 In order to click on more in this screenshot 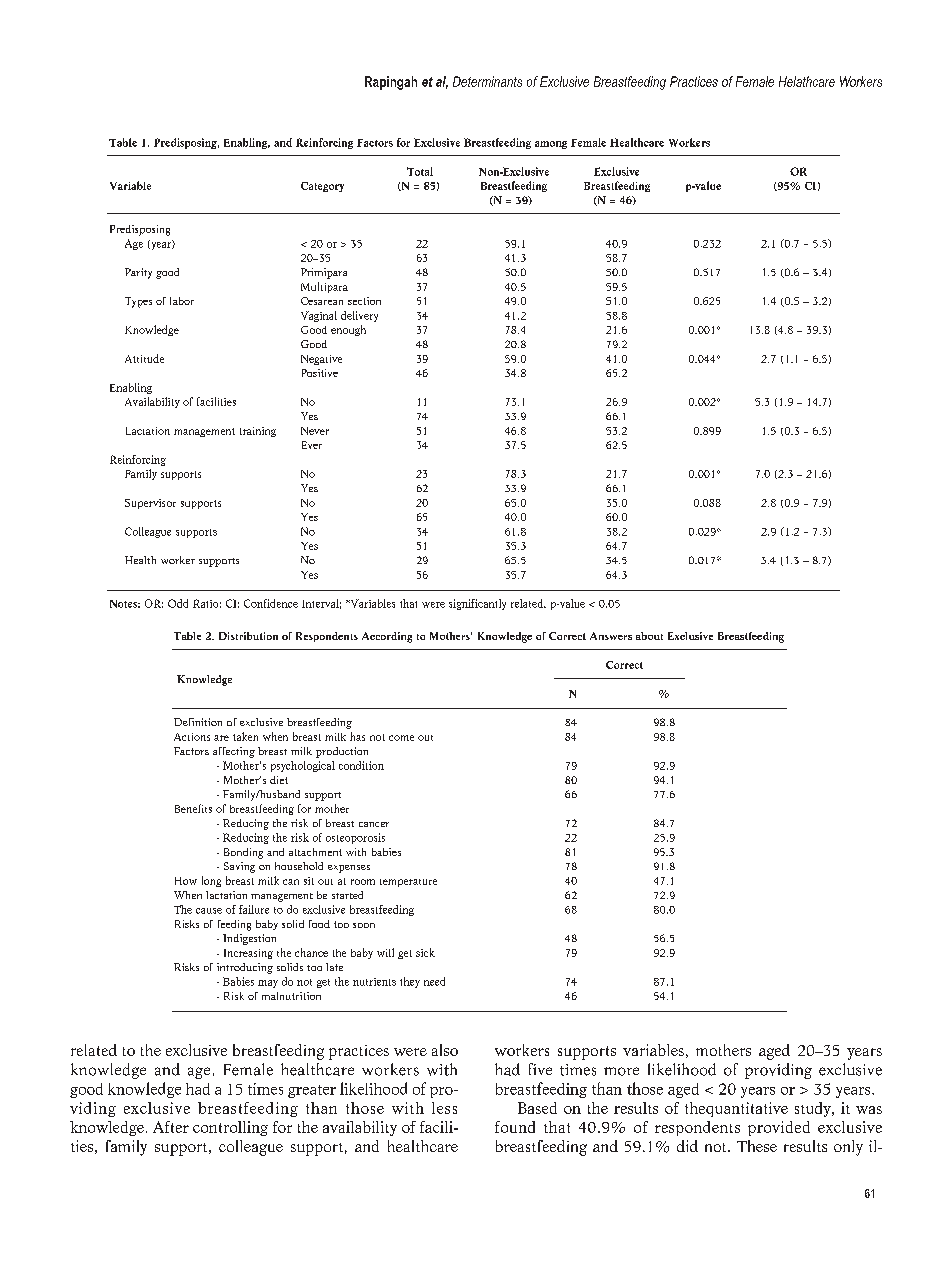, I will do `click(621, 1071)`.
